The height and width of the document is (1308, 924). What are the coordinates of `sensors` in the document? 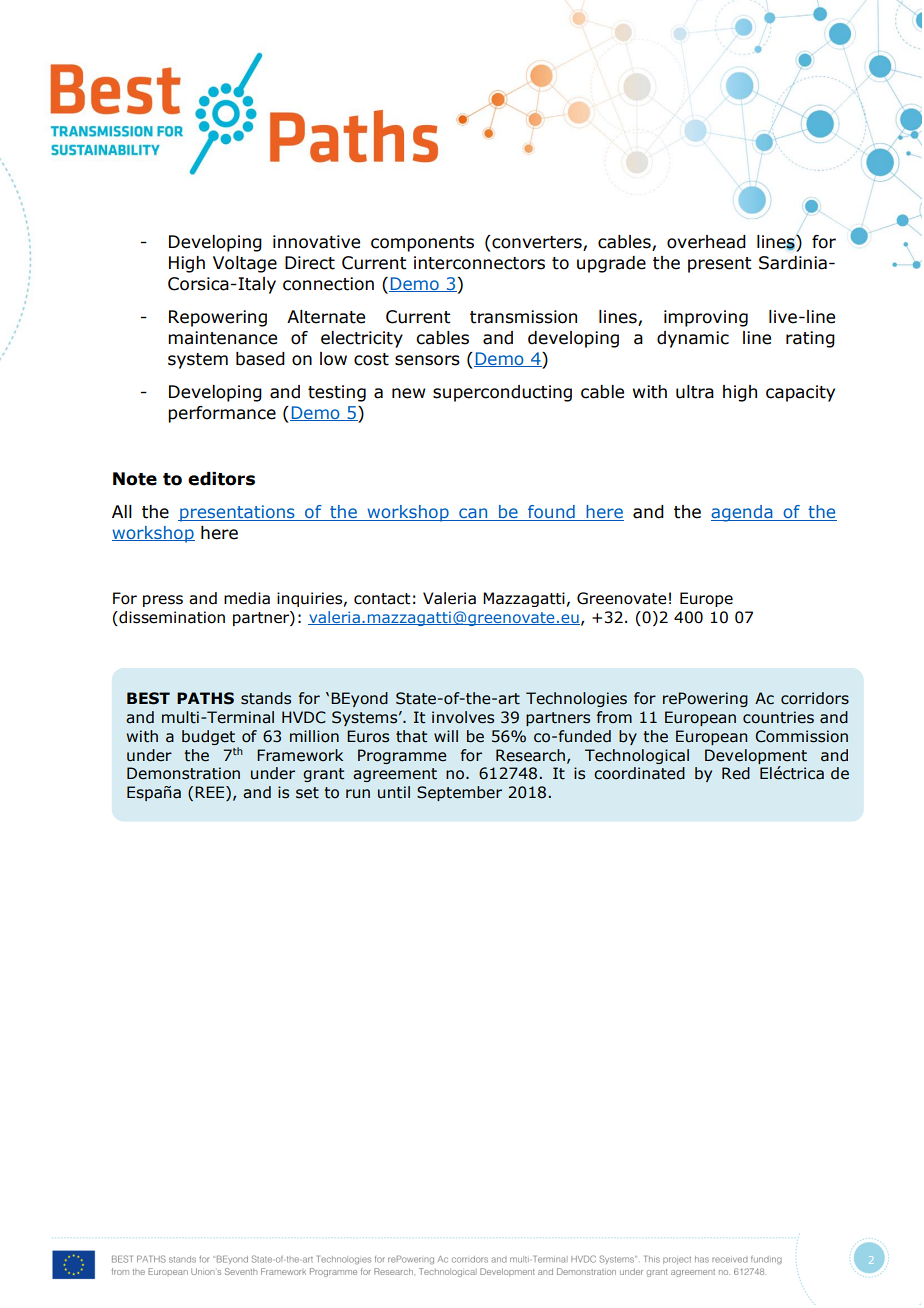 It's located at (427, 360).
